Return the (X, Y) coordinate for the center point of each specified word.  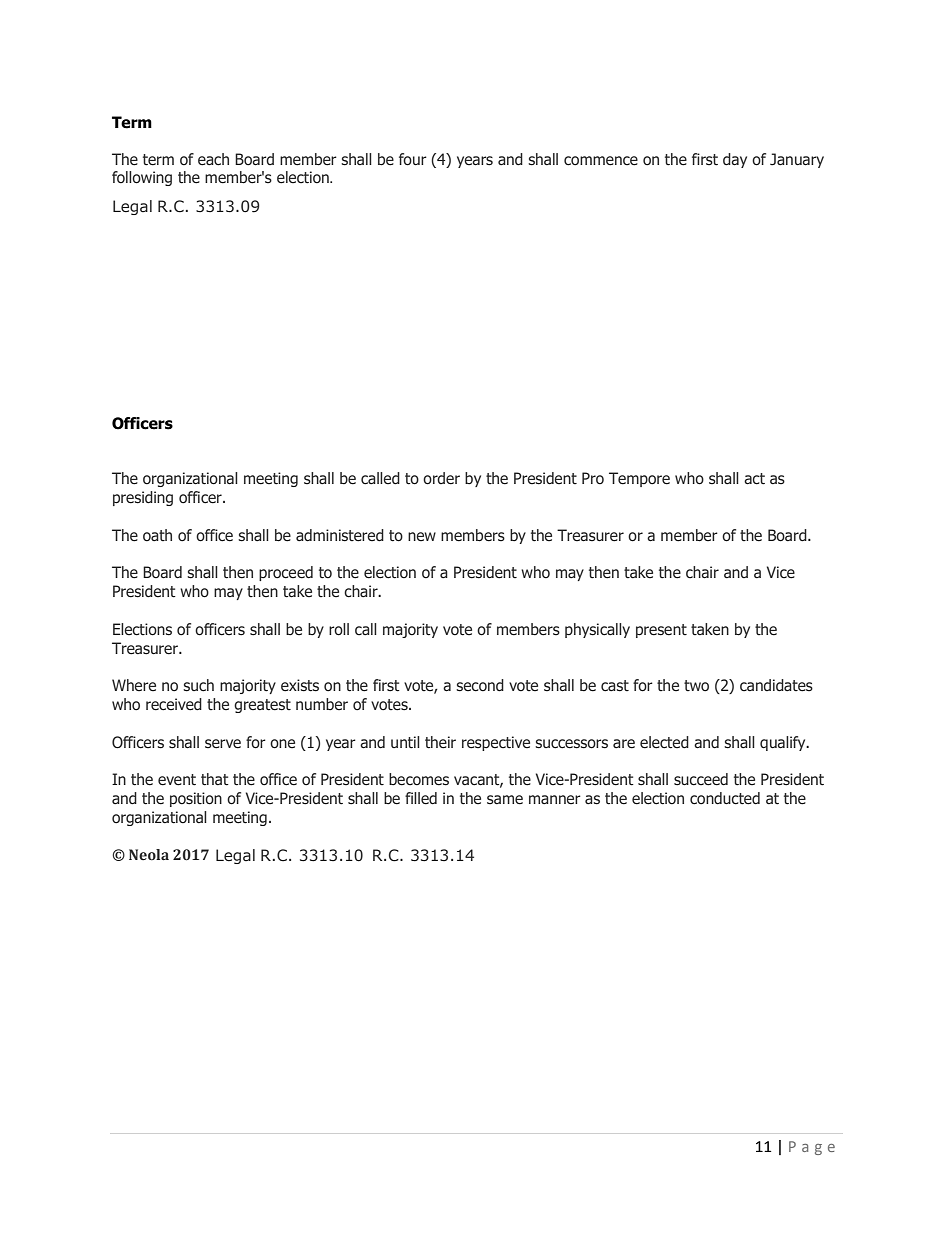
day (735, 160)
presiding (143, 498)
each (213, 159)
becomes (419, 779)
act (754, 479)
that (215, 779)
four (413, 159)
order (441, 478)
